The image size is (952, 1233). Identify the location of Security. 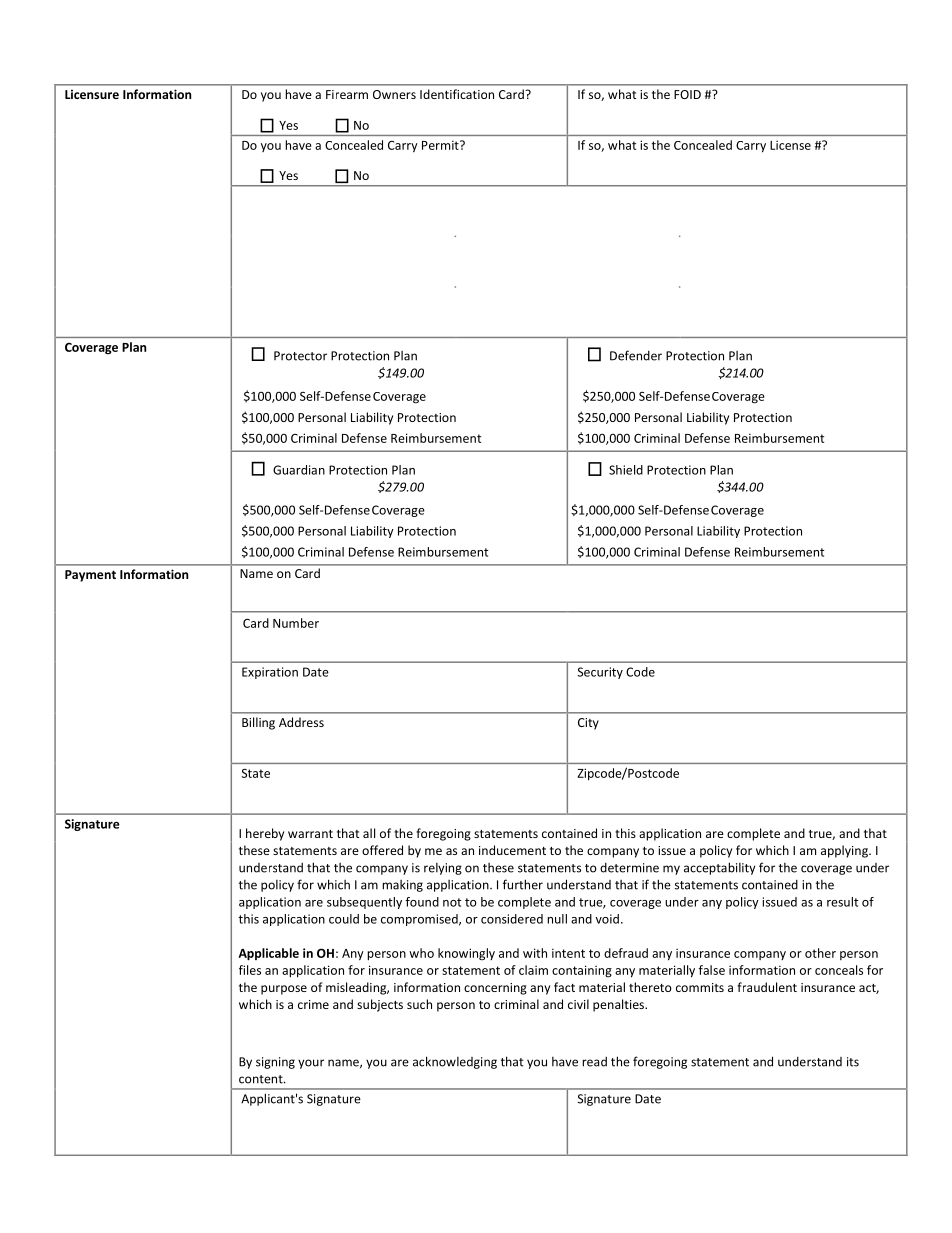
(600, 673).
